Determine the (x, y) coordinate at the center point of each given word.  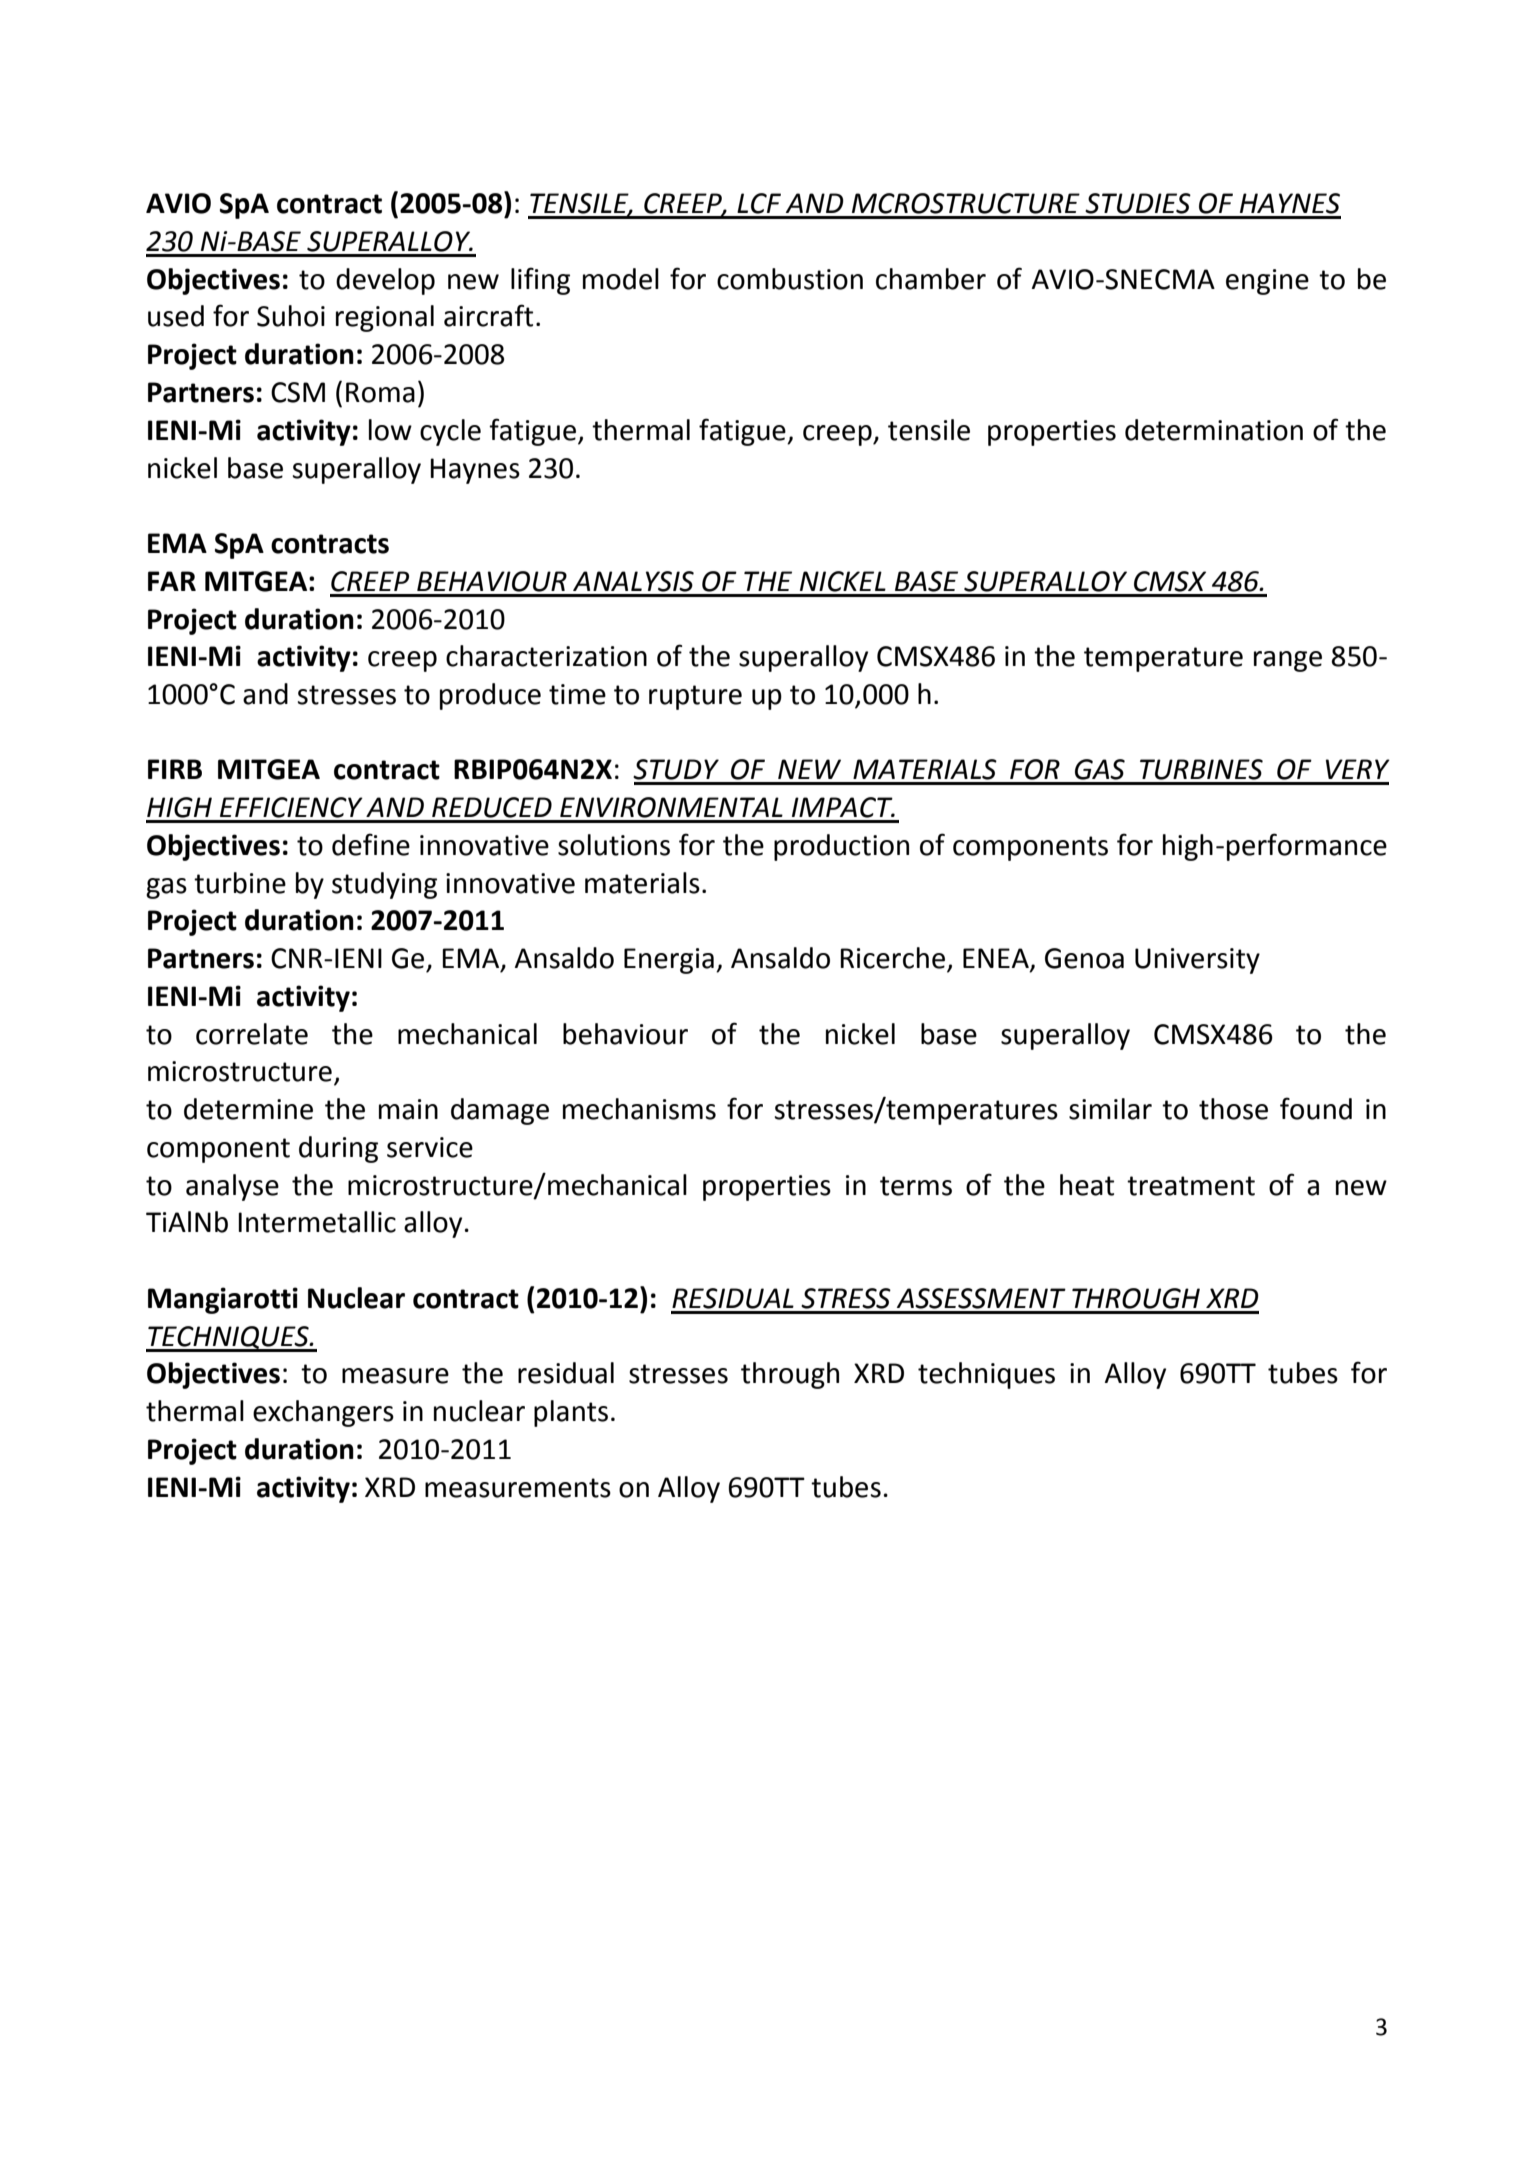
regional (385, 318)
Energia (669, 961)
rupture (695, 697)
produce (490, 696)
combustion (790, 279)
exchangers (323, 1413)
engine (1267, 282)
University (1197, 961)
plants (571, 1413)
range (1288, 661)
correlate (252, 1034)
